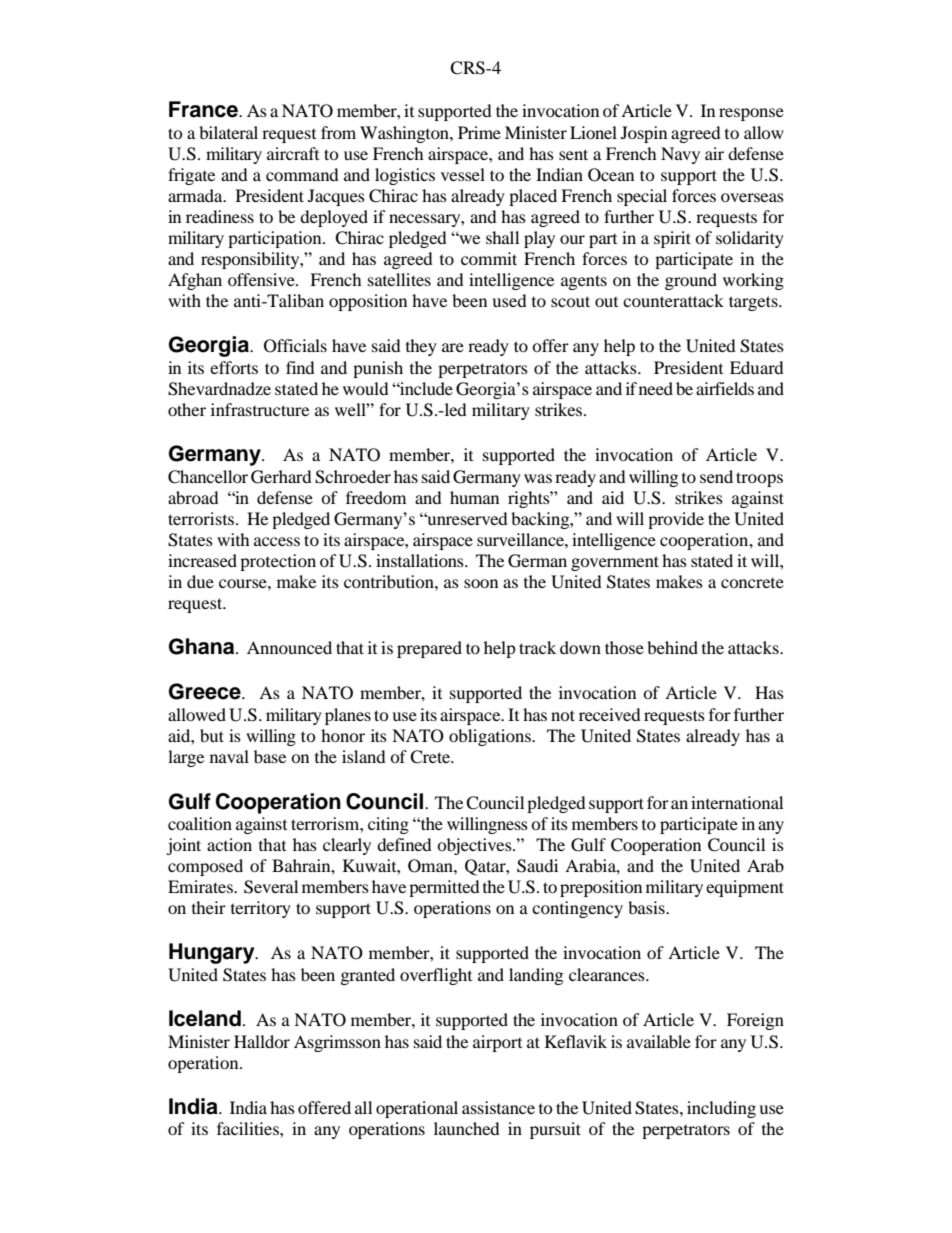 The height and width of the screenshot is (1233, 952). Describe the element at coordinates (289, 647) in the screenshot. I see `Announced` at that location.
